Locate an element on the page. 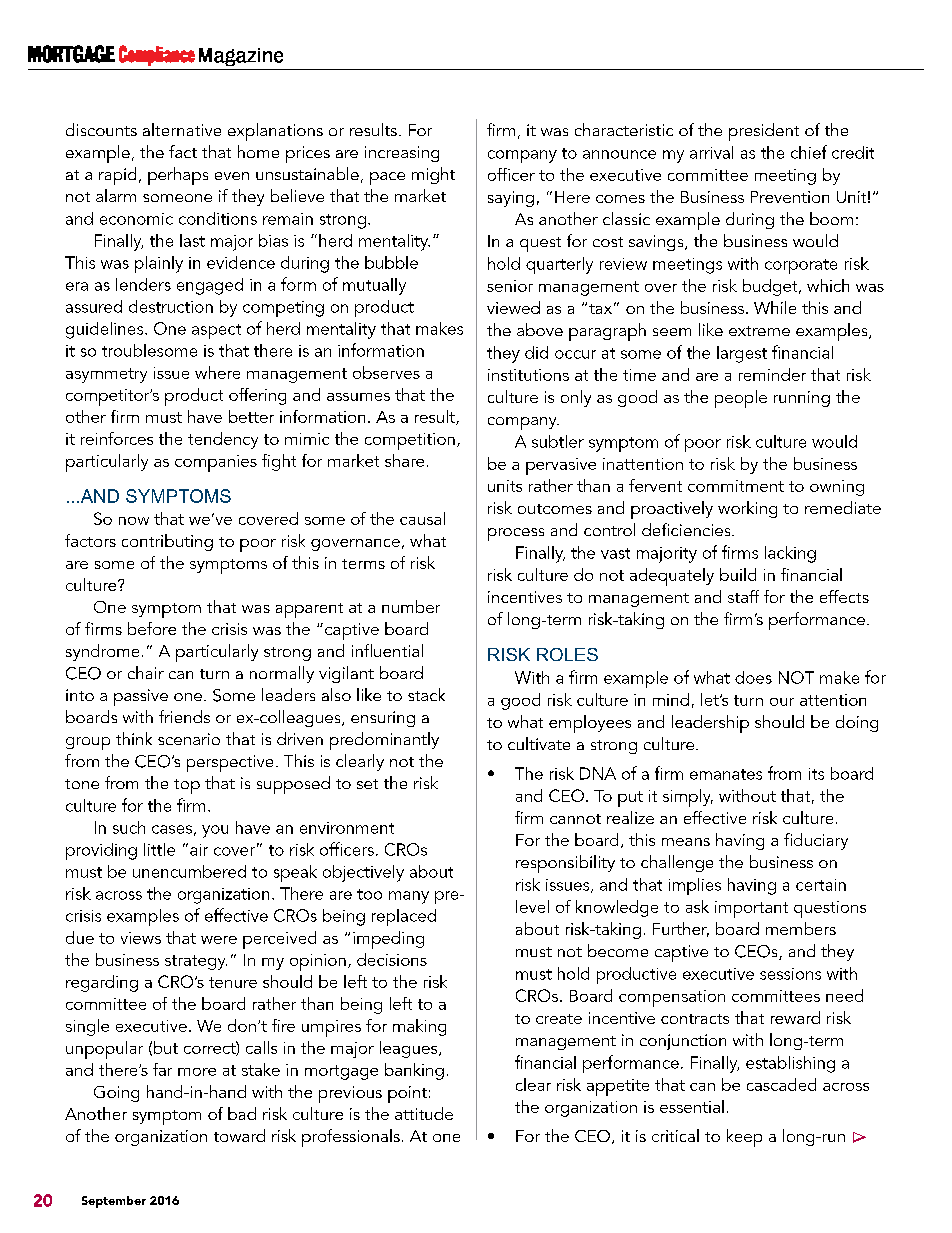 This page has height=1233, width=952. perhaps is located at coordinates (178, 176).
